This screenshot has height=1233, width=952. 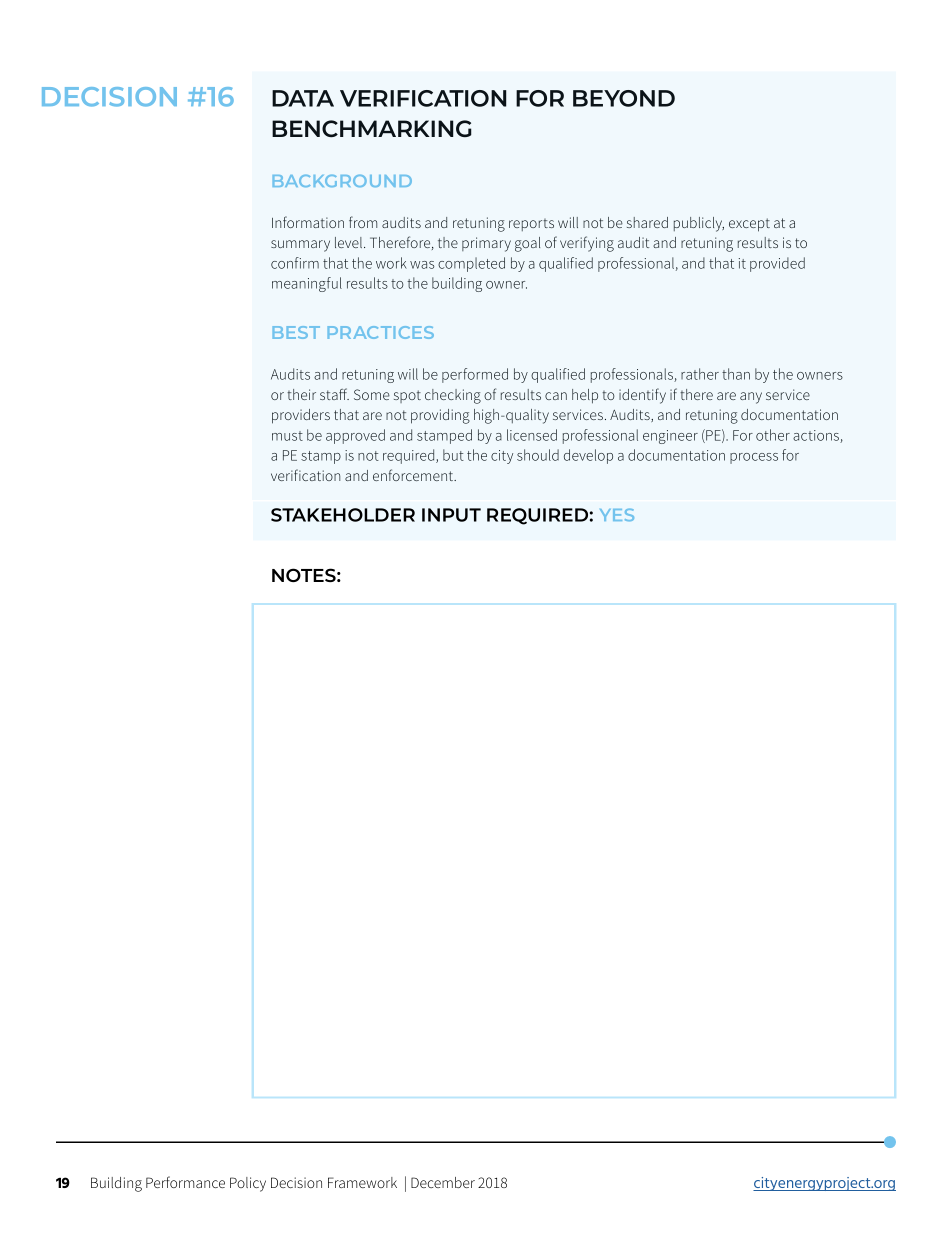 I want to click on December, so click(x=443, y=1182).
